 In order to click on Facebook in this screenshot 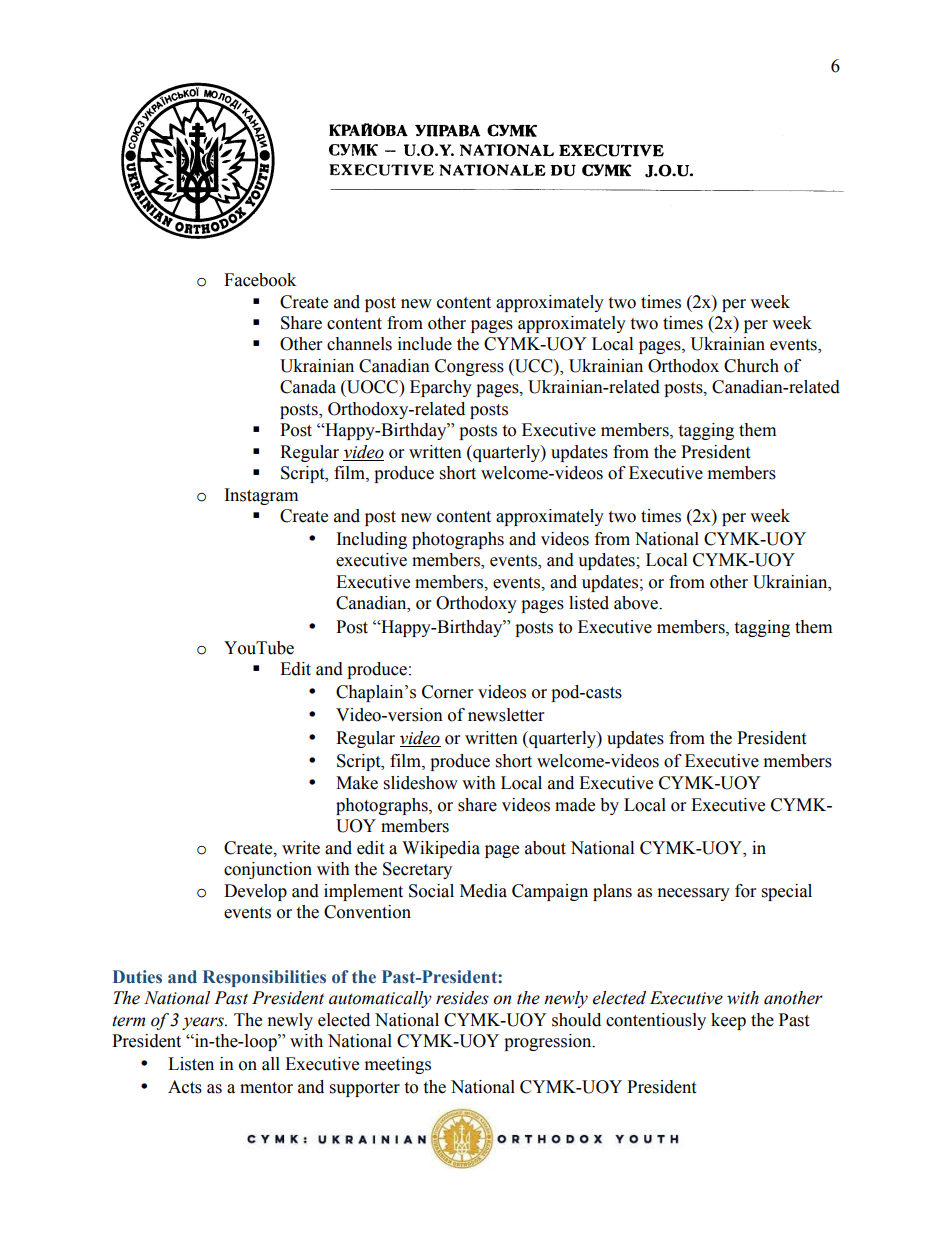, I will do `click(260, 280)`.
